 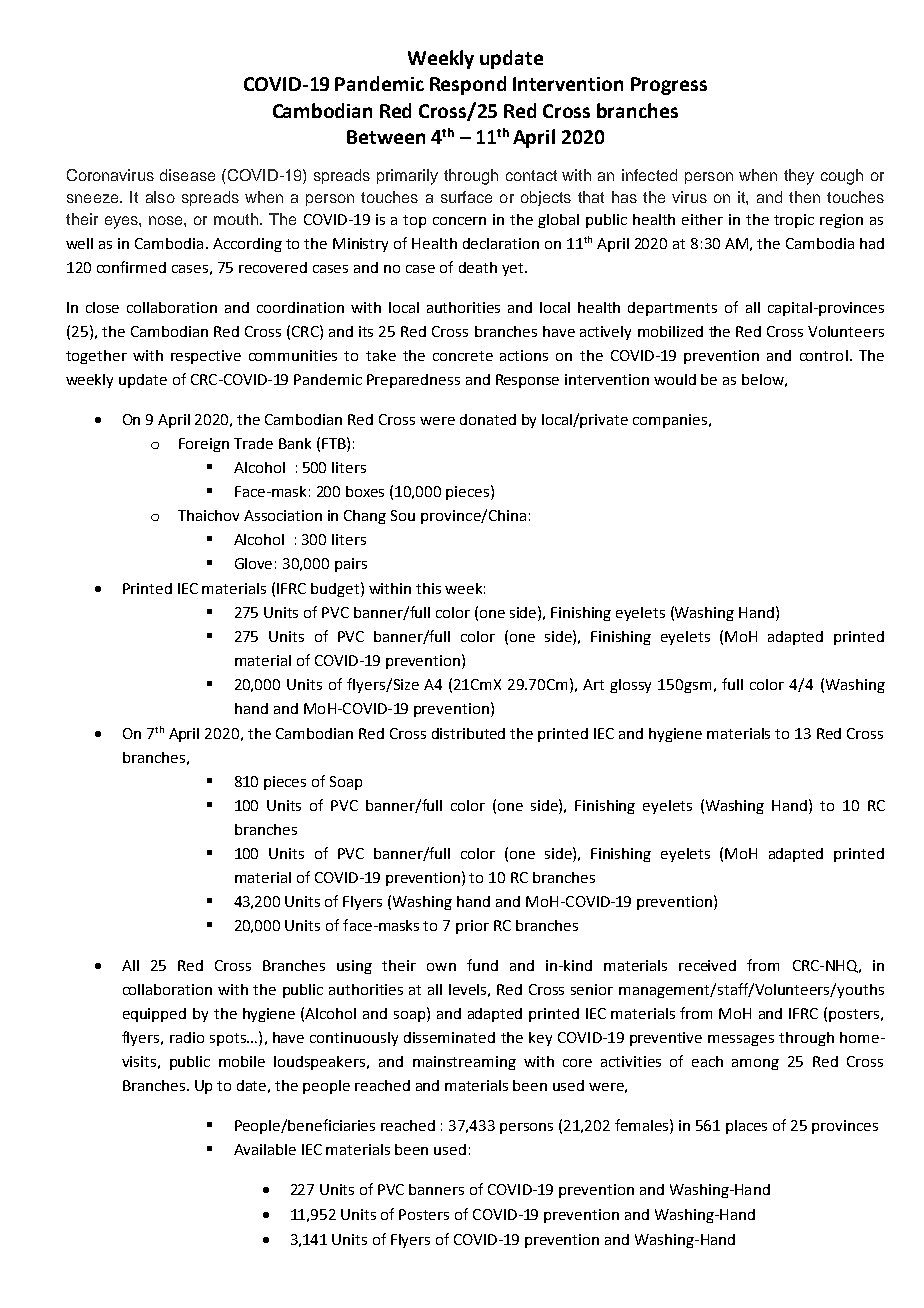 What do you see at coordinates (746, 1127) in the screenshot?
I see `places` at bounding box center [746, 1127].
